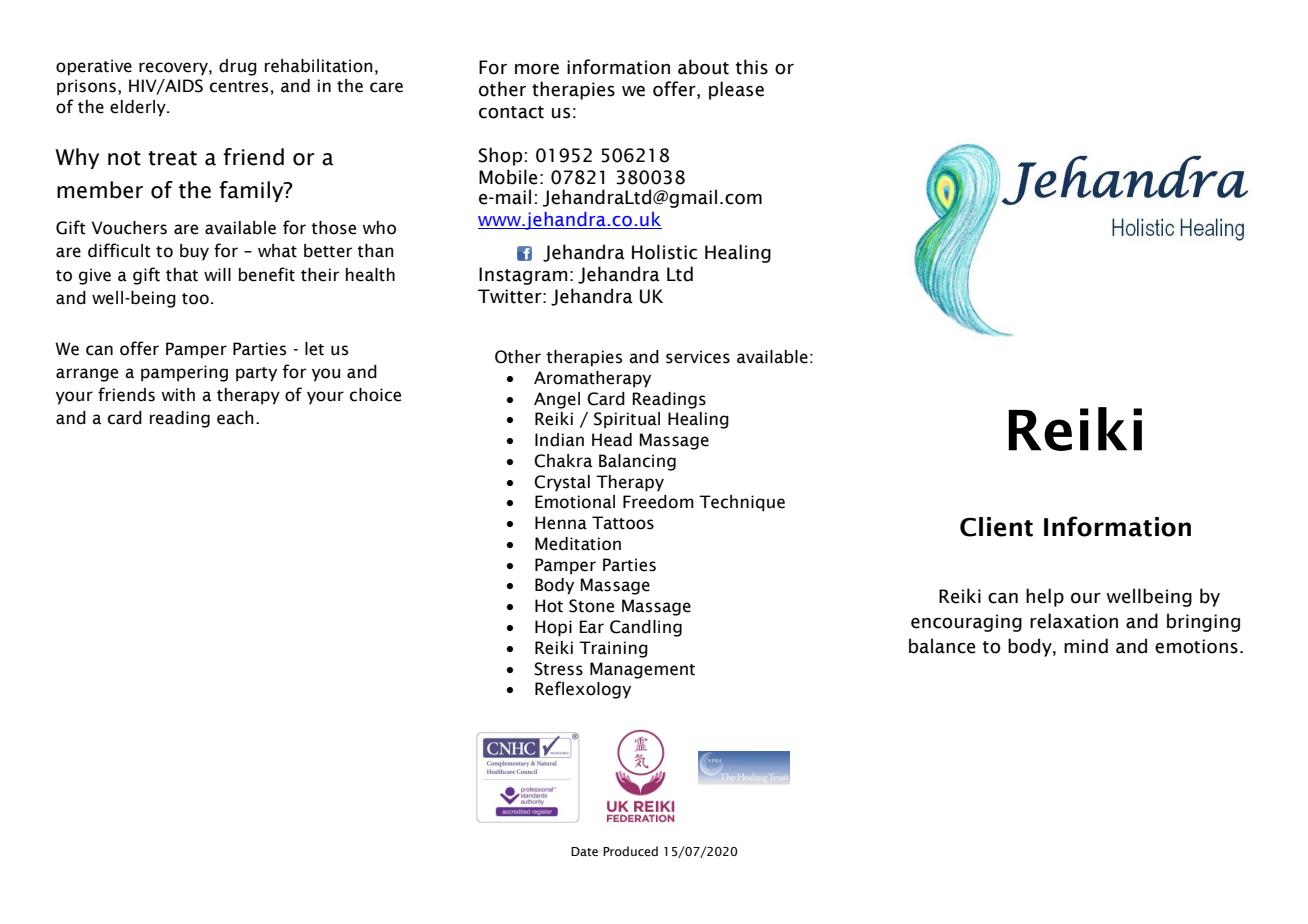 This screenshot has width=1308, height=924. Describe the element at coordinates (703, 67) in the screenshot. I see `about` at that location.
